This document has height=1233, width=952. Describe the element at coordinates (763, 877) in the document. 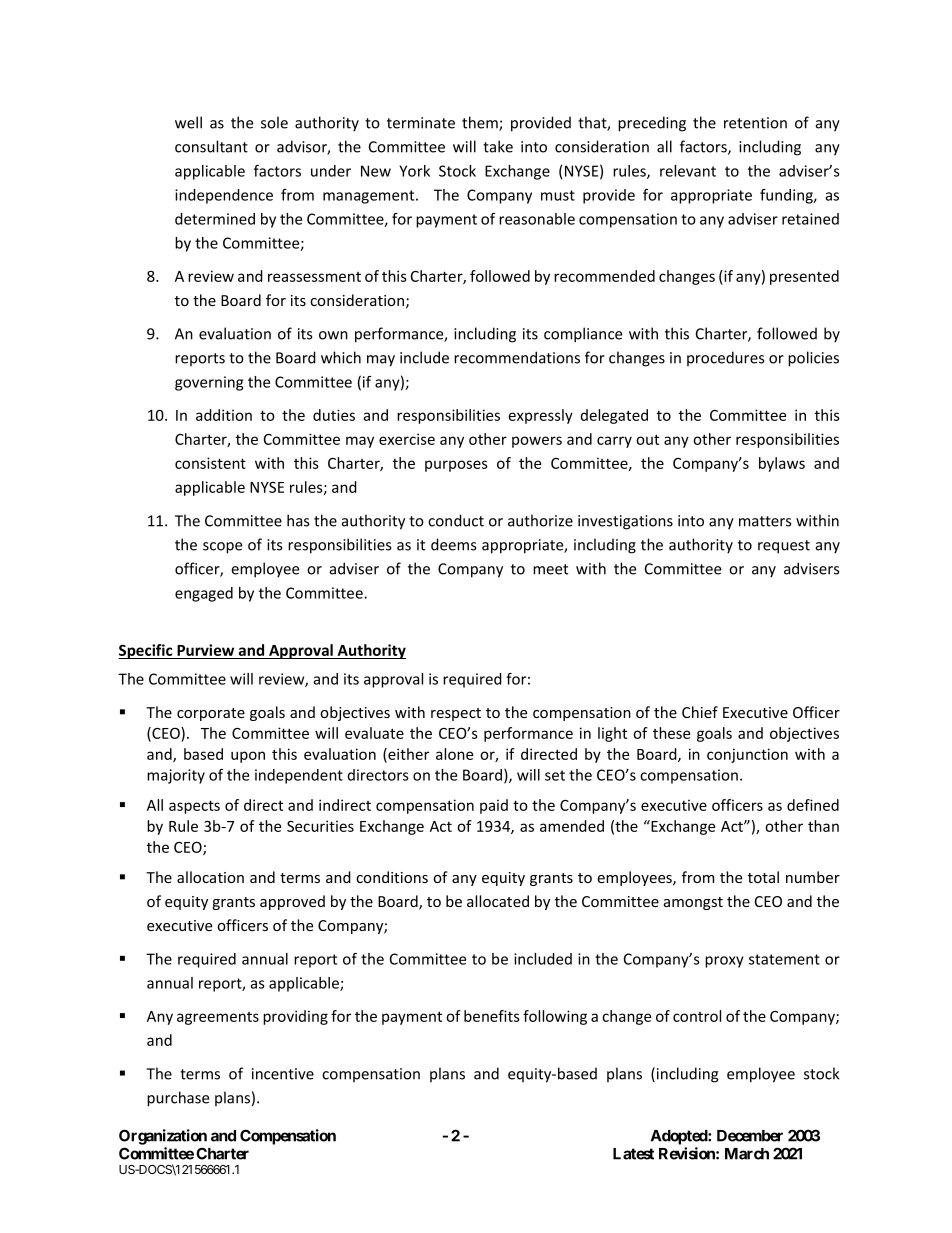

I see `total` at that location.
